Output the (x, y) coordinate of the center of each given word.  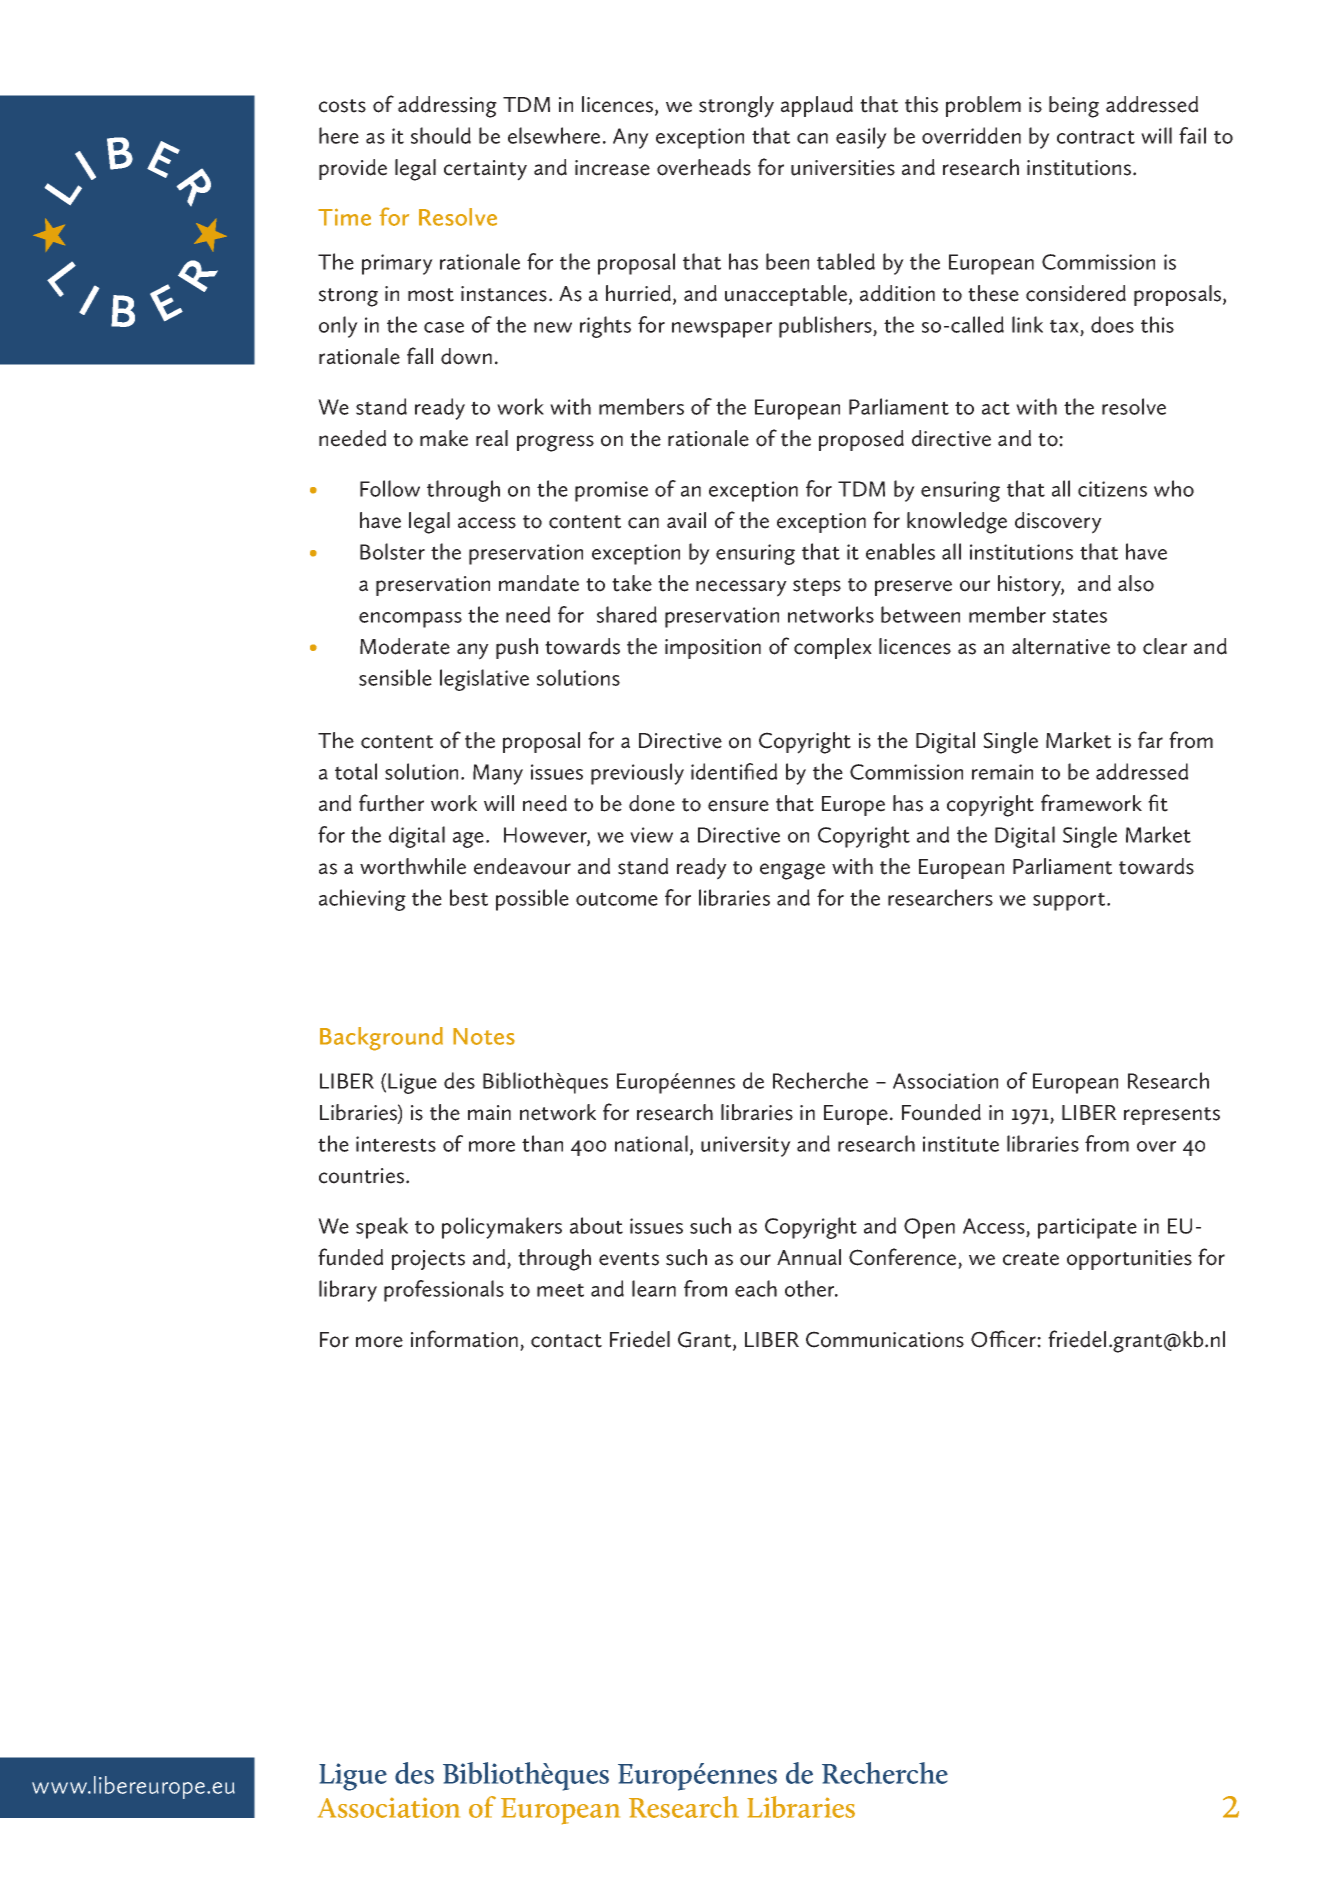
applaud (817, 106)
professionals (444, 1291)
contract (1096, 137)
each (756, 1288)
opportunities (1129, 1260)
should (441, 135)
